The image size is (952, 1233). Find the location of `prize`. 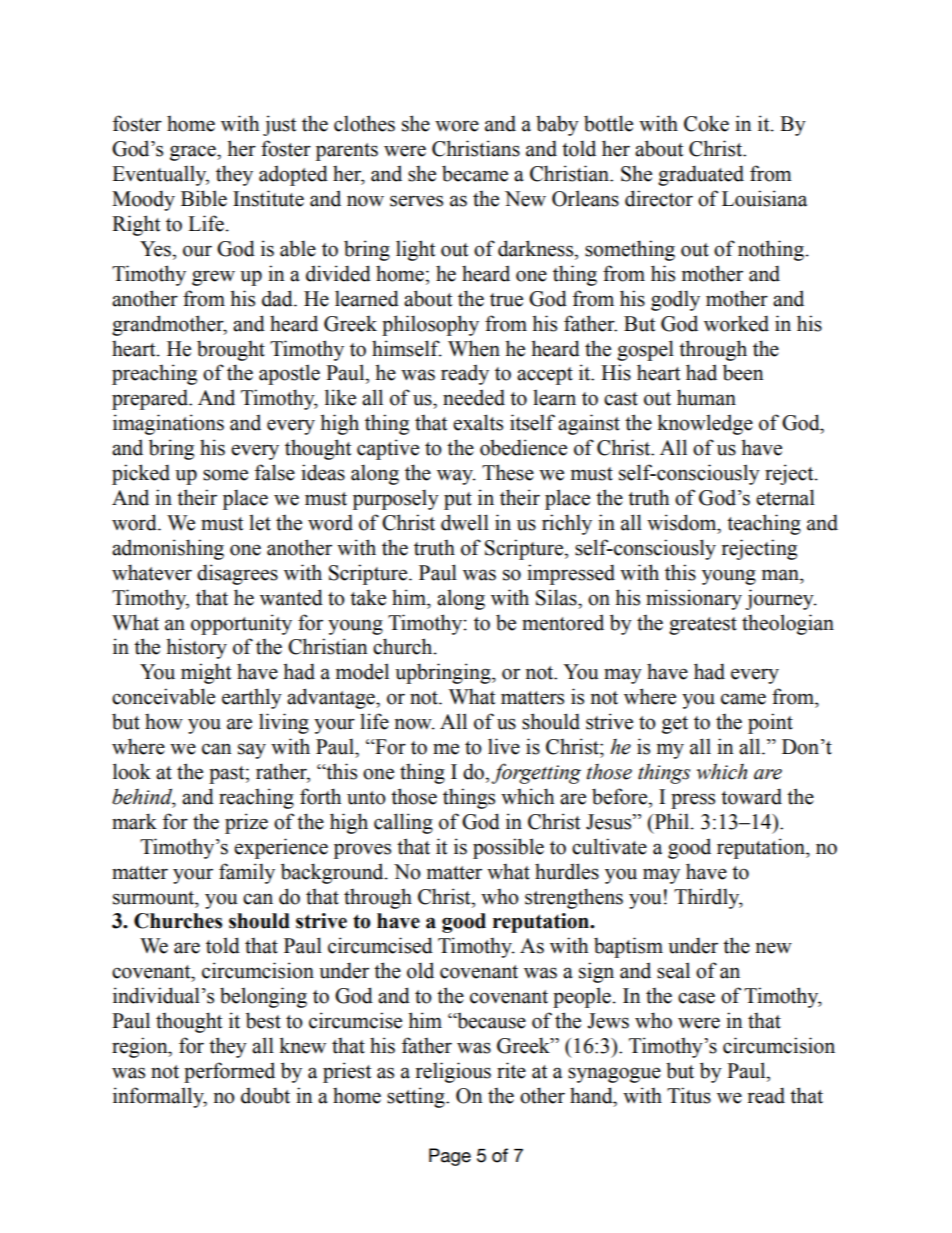

prize is located at coordinates (246, 823).
